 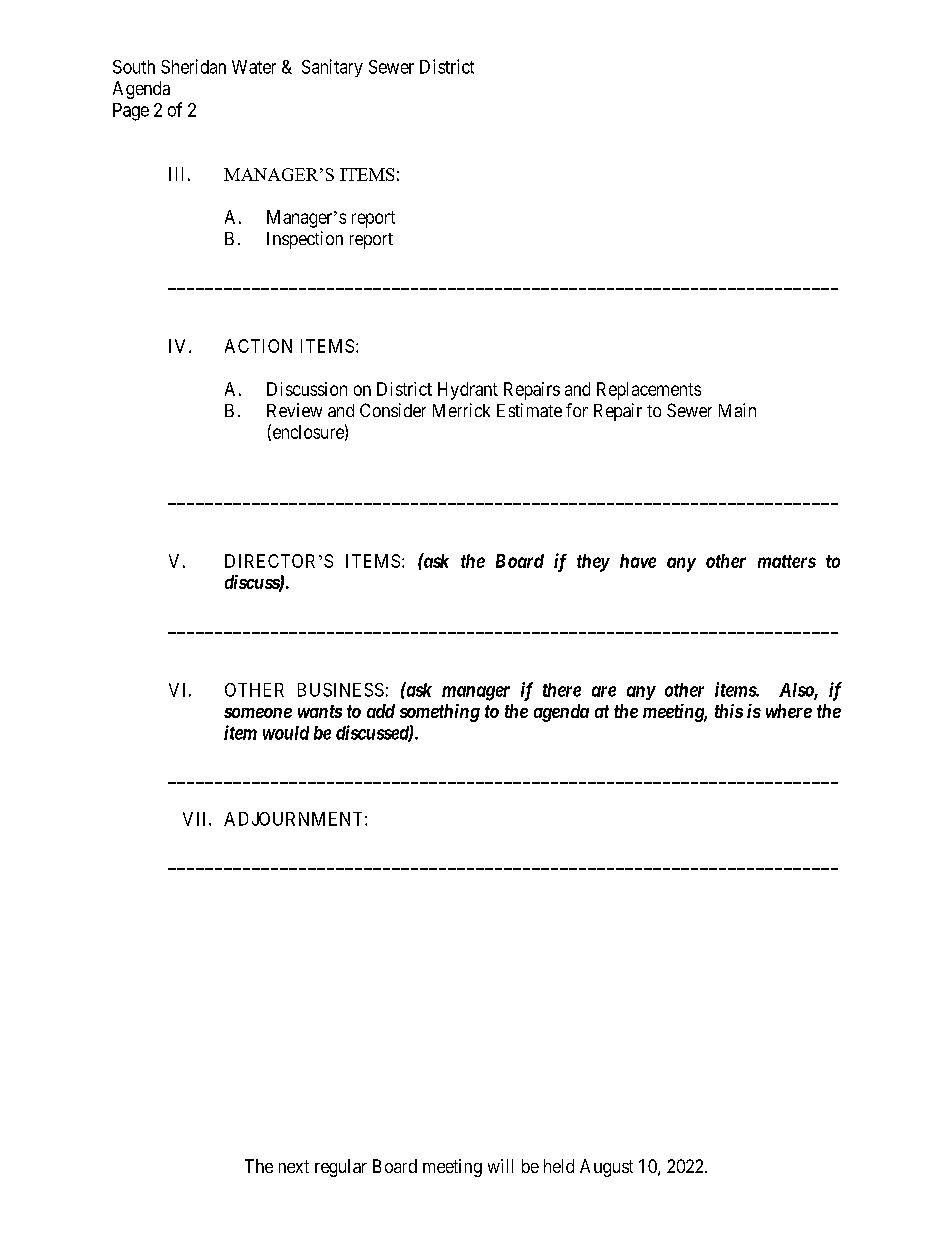 What do you see at coordinates (193, 66) in the screenshot?
I see `Sheridan` at bounding box center [193, 66].
